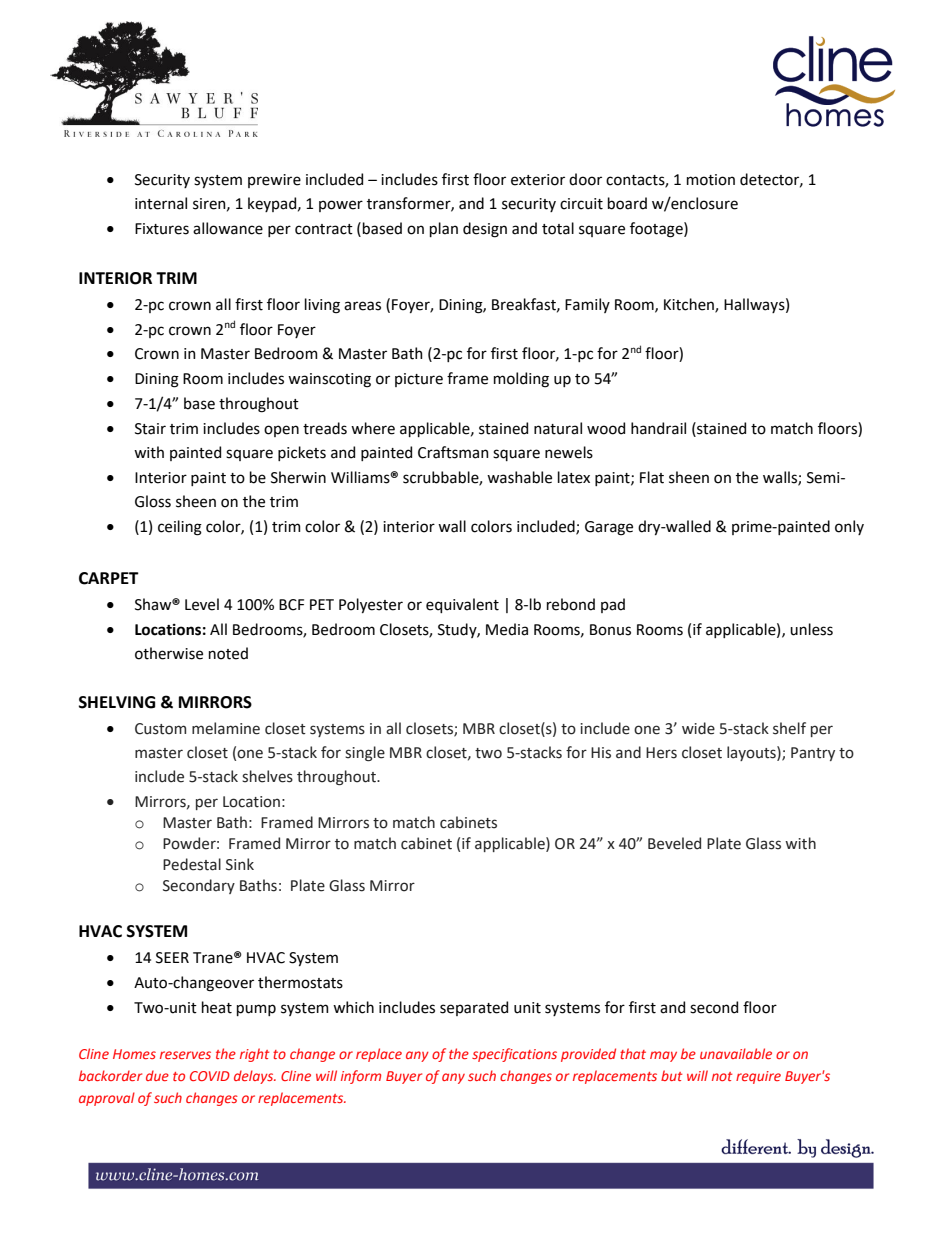  I want to click on motion, so click(711, 180).
